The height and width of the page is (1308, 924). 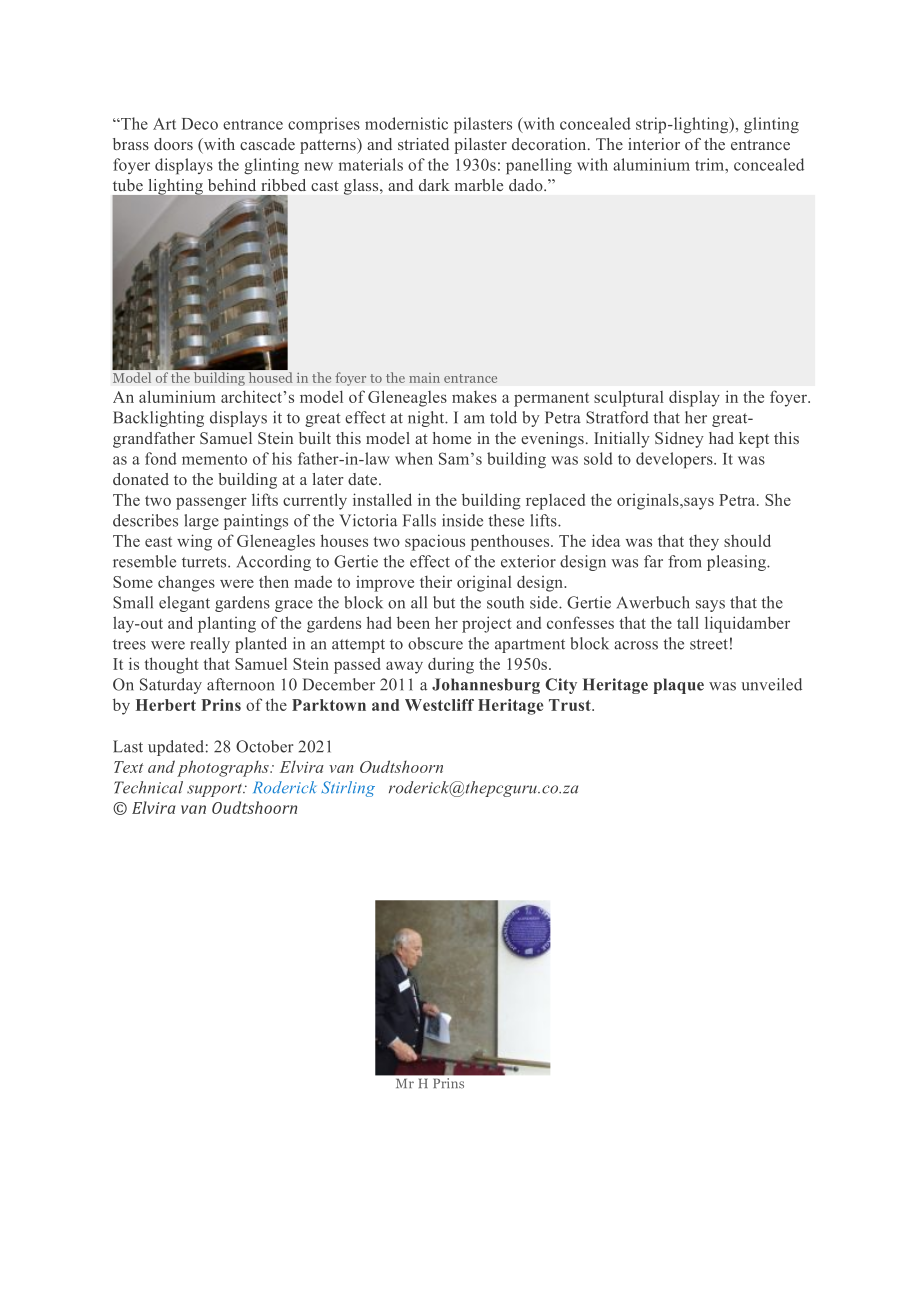 What do you see at coordinates (184, 604) in the page?
I see `elegant` at bounding box center [184, 604].
